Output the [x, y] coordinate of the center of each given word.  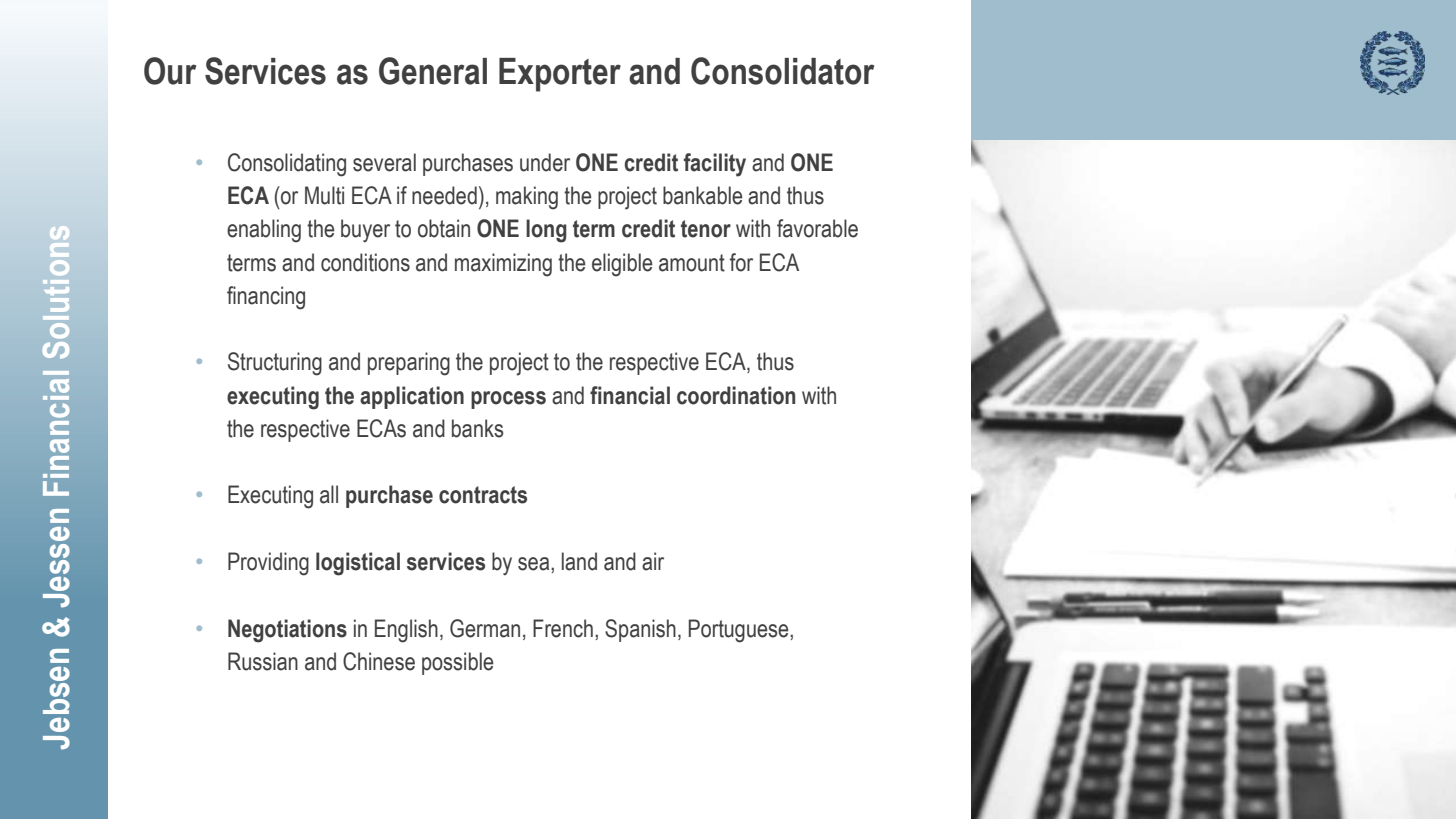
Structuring [275, 364]
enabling [264, 231]
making [527, 198]
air [653, 561]
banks [477, 428]
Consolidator [782, 71]
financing [266, 298]
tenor [706, 229]
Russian [263, 661]
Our [170, 71]
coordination [736, 395]
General [433, 71]
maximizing [503, 265]
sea [535, 564]
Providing [268, 564]
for [741, 262]
